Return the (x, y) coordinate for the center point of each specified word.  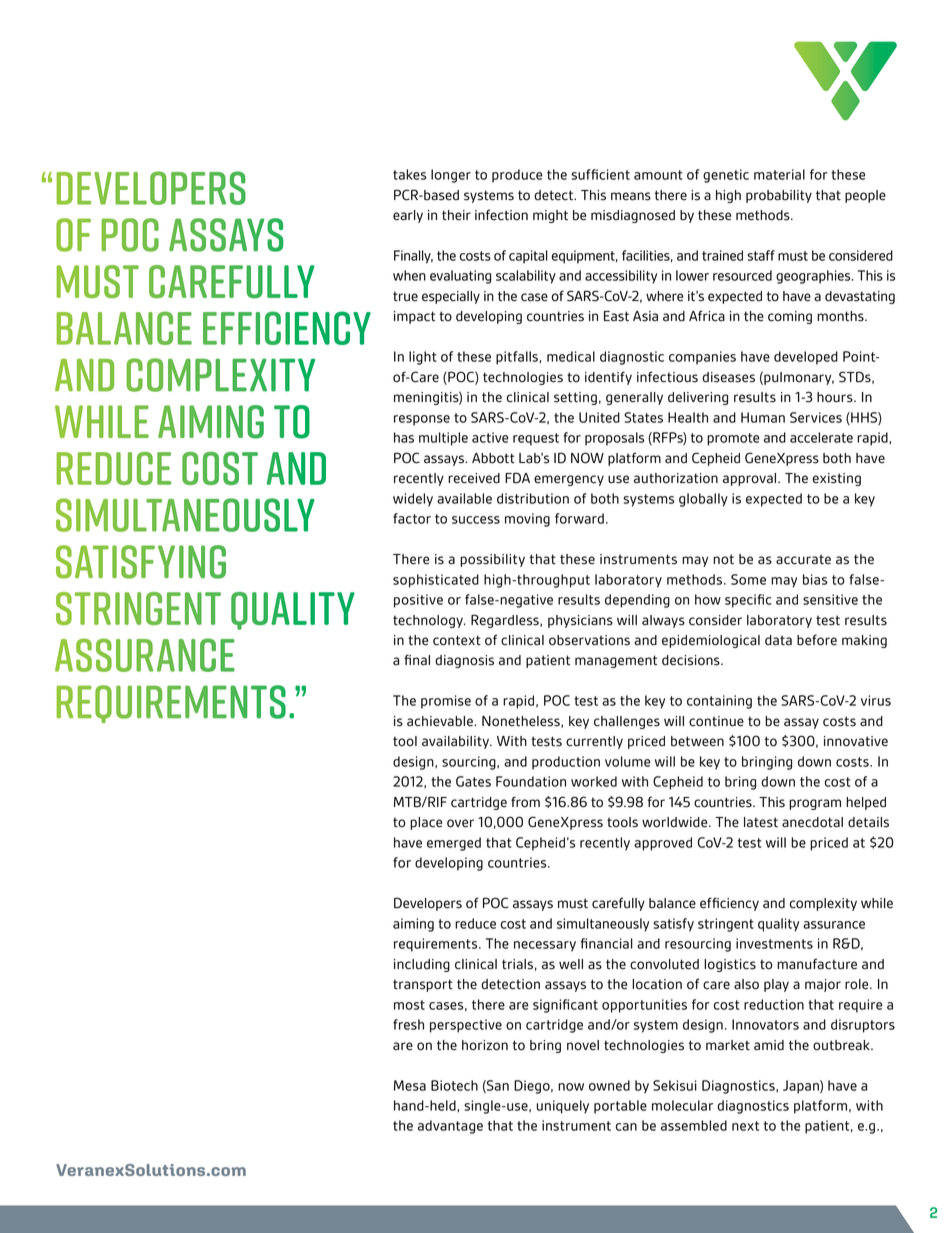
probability (779, 196)
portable (620, 1107)
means (631, 196)
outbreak (842, 1045)
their (456, 215)
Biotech (454, 1085)
